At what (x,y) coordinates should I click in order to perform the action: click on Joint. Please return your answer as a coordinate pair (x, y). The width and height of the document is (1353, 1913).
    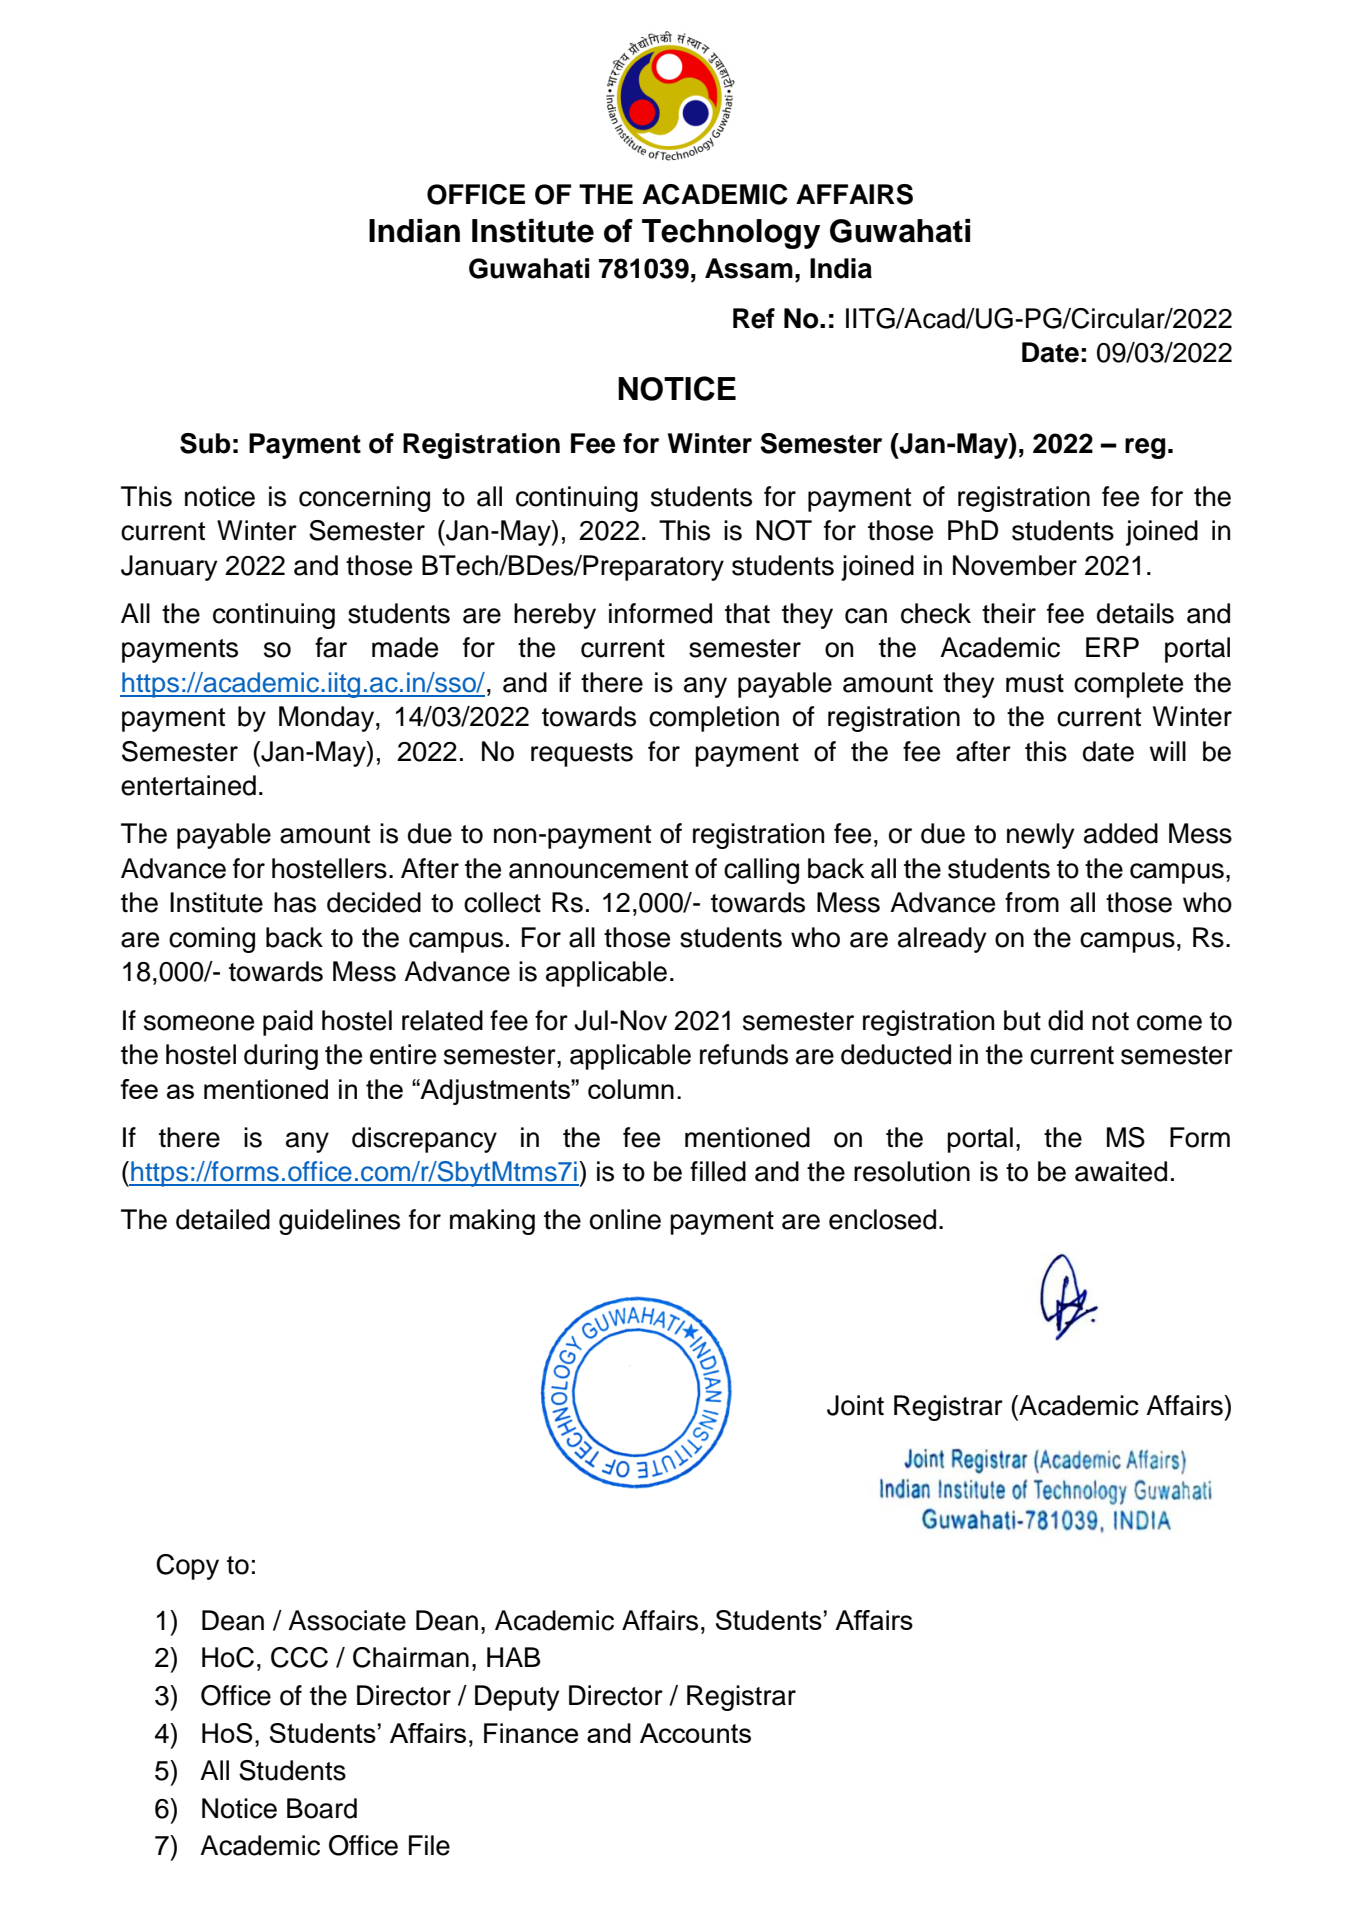
    Looking at the image, I should click on (855, 1405).
